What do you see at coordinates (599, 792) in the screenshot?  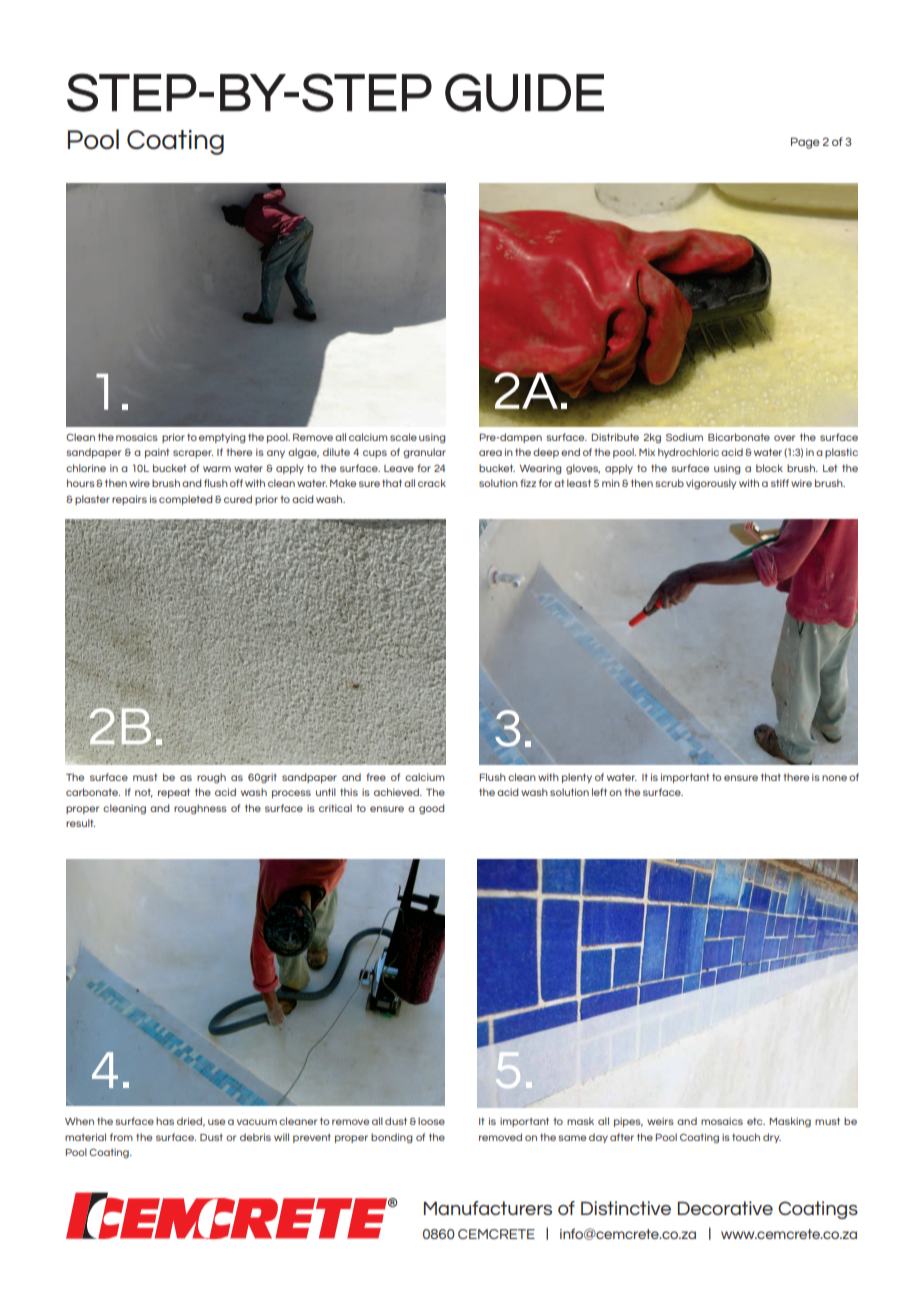 I see `left` at bounding box center [599, 792].
